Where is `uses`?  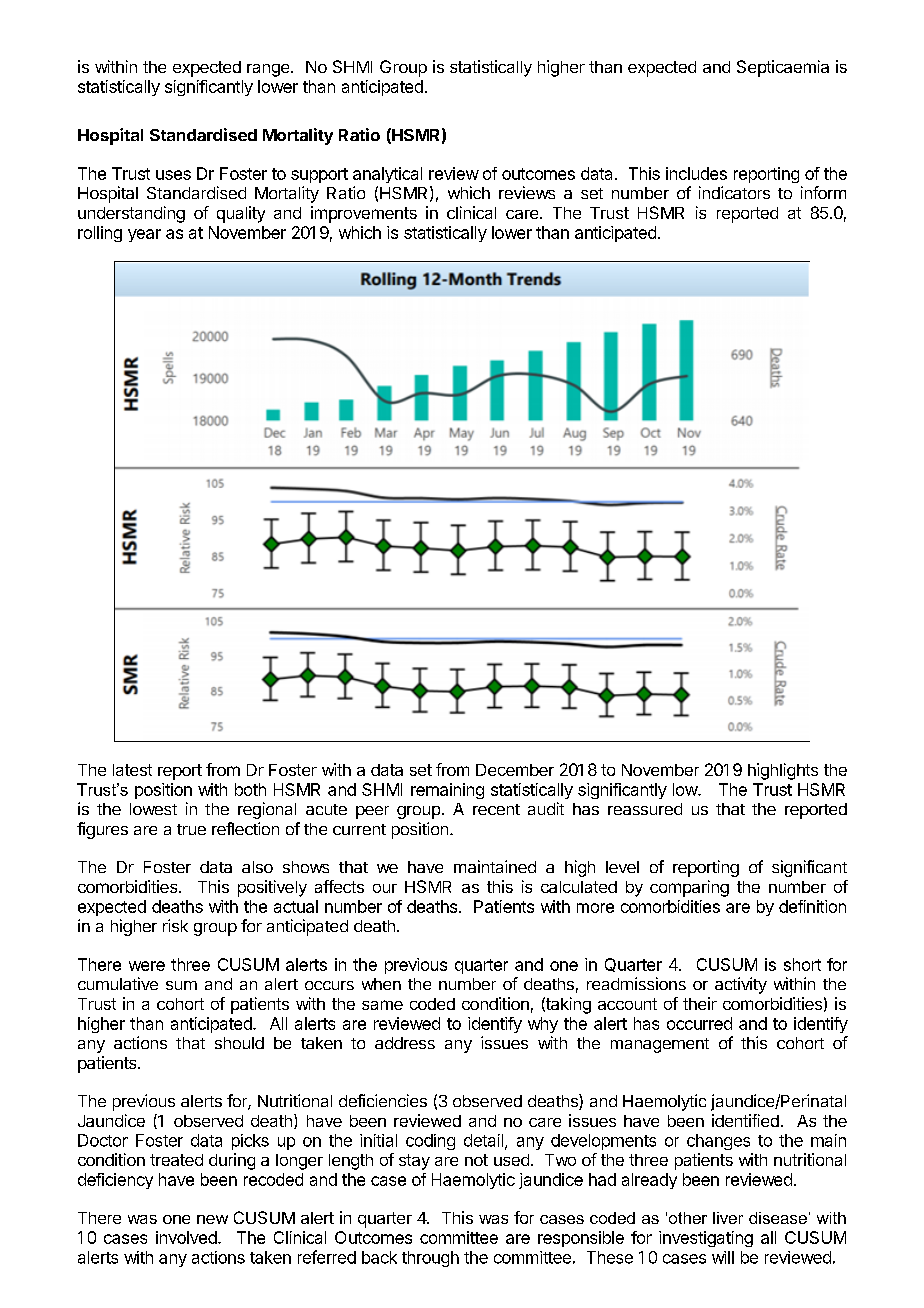
uses is located at coordinates (173, 175).
